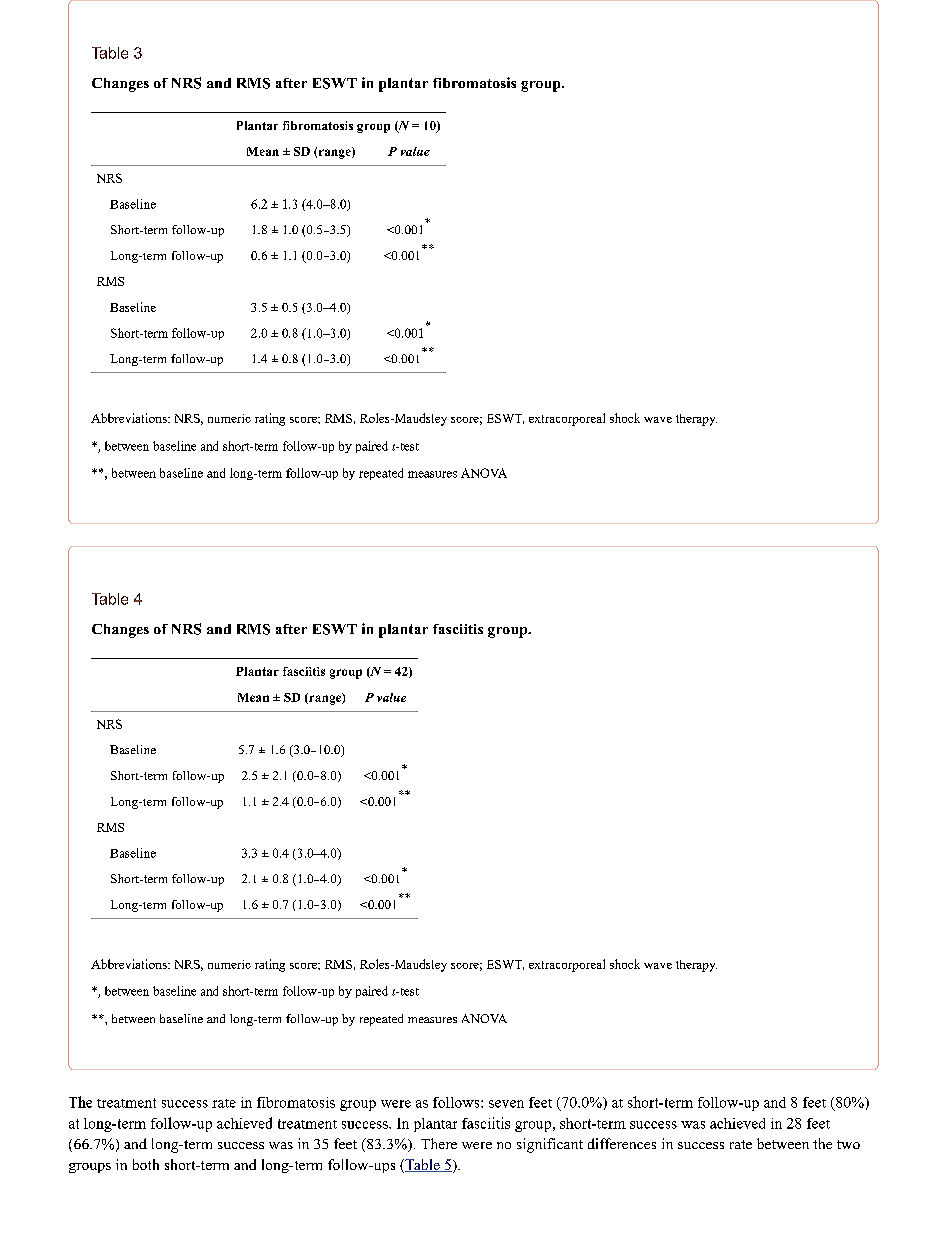  I want to click on There, so click(439, 1143).
